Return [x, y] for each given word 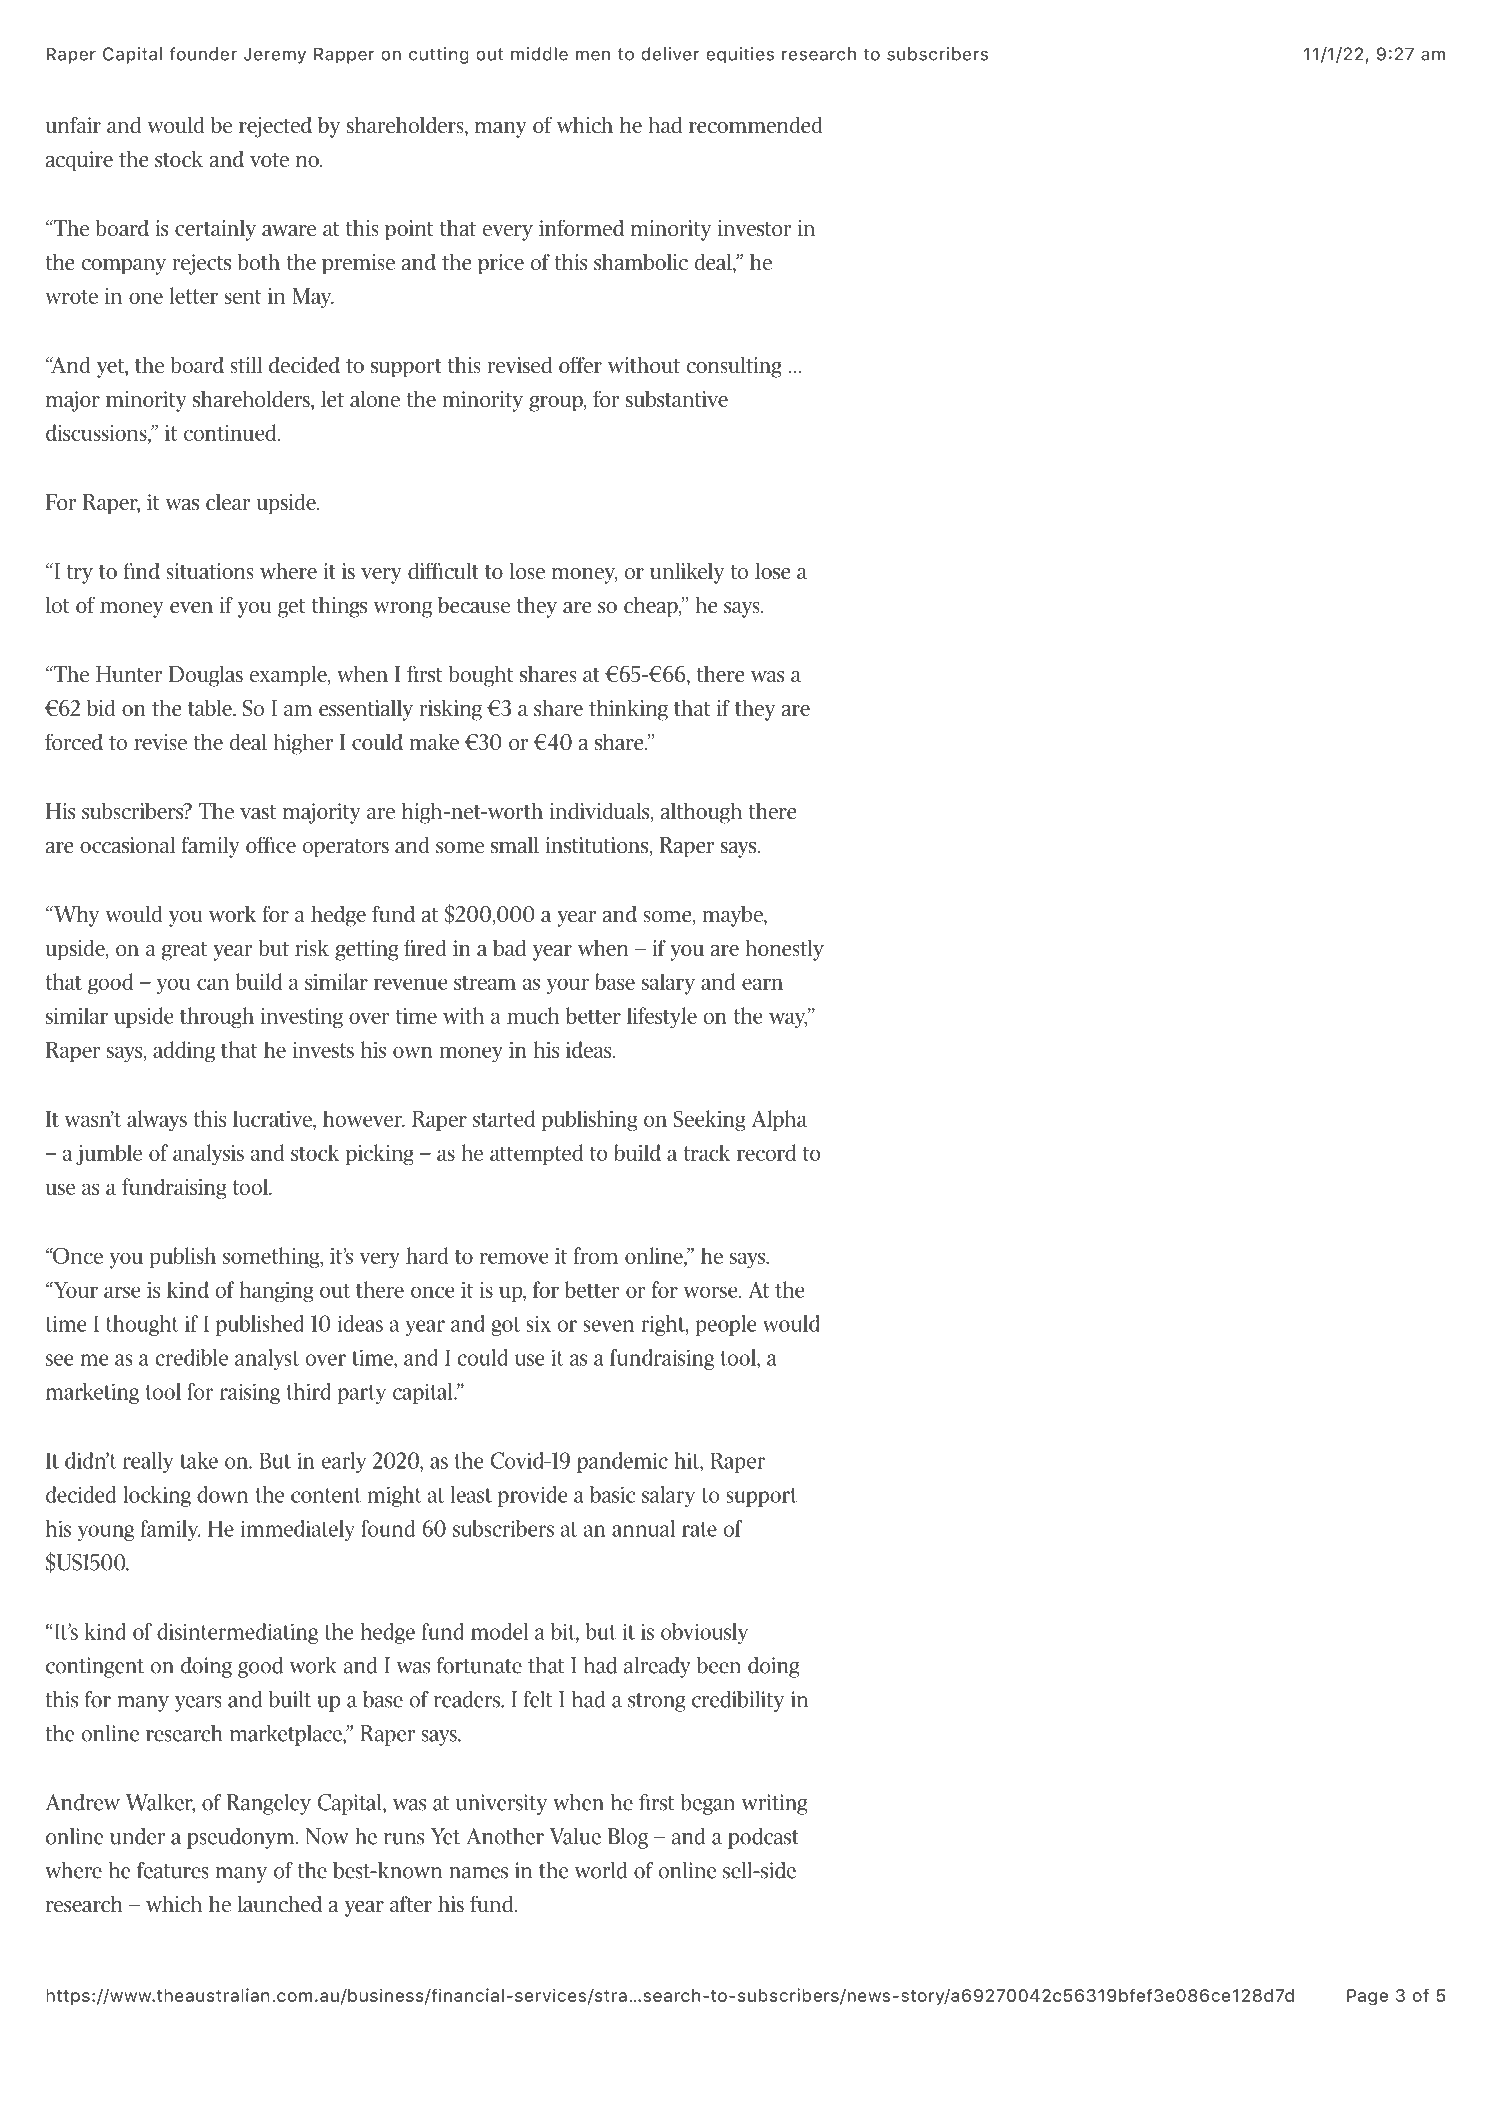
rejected [275, 127]
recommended [756, 125]
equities [740, 55]
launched [280, 1904]
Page [1367, 1997]
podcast [763, 1838]
